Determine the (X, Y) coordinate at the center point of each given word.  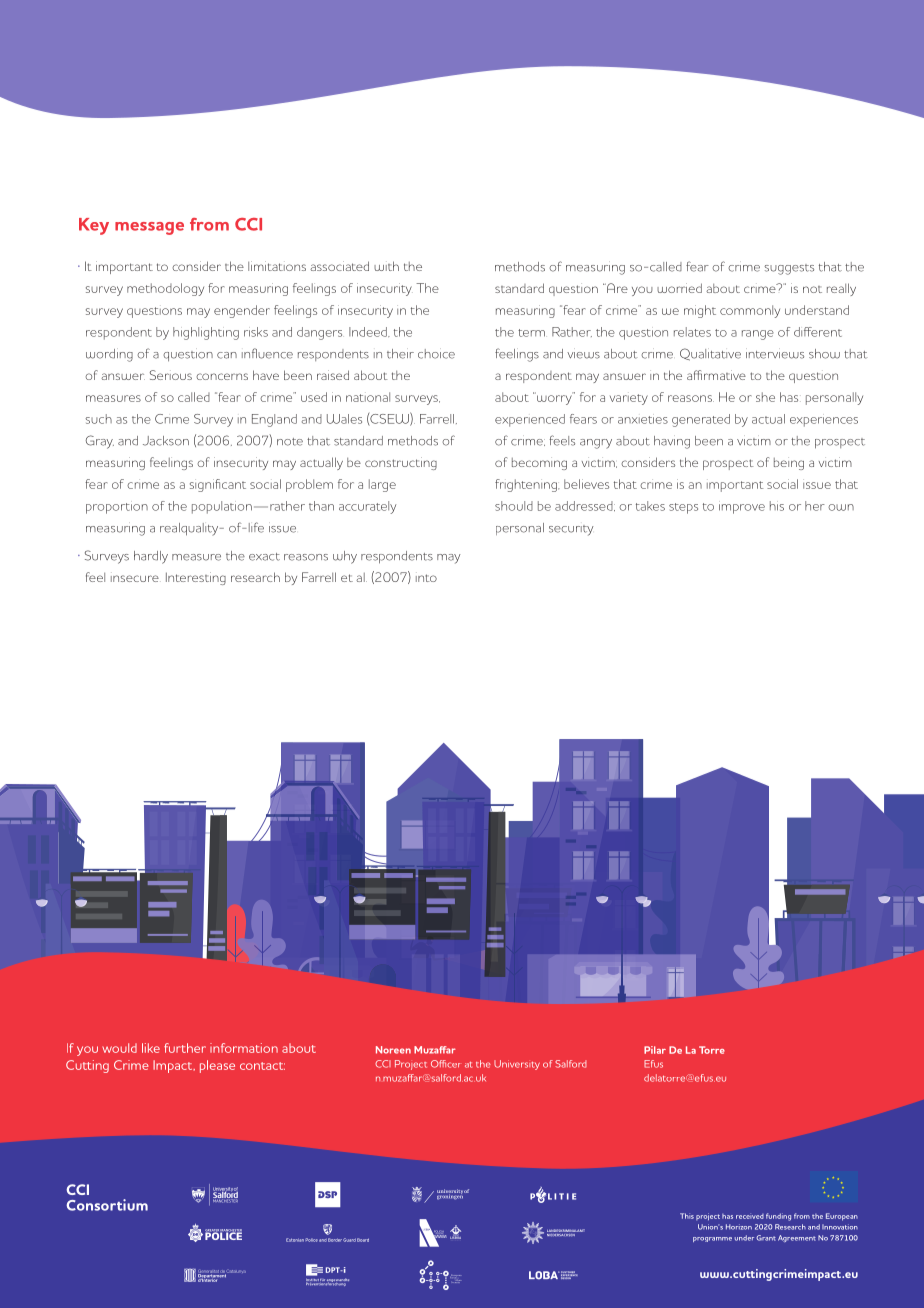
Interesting (196, 578)
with (386, 266)
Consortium (107, 1205)
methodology (165, 289)
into (426, 578)
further (185, 1048)
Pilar (655, 1050)
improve (742, 509)
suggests (789, 269)
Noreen (393, 1050)
